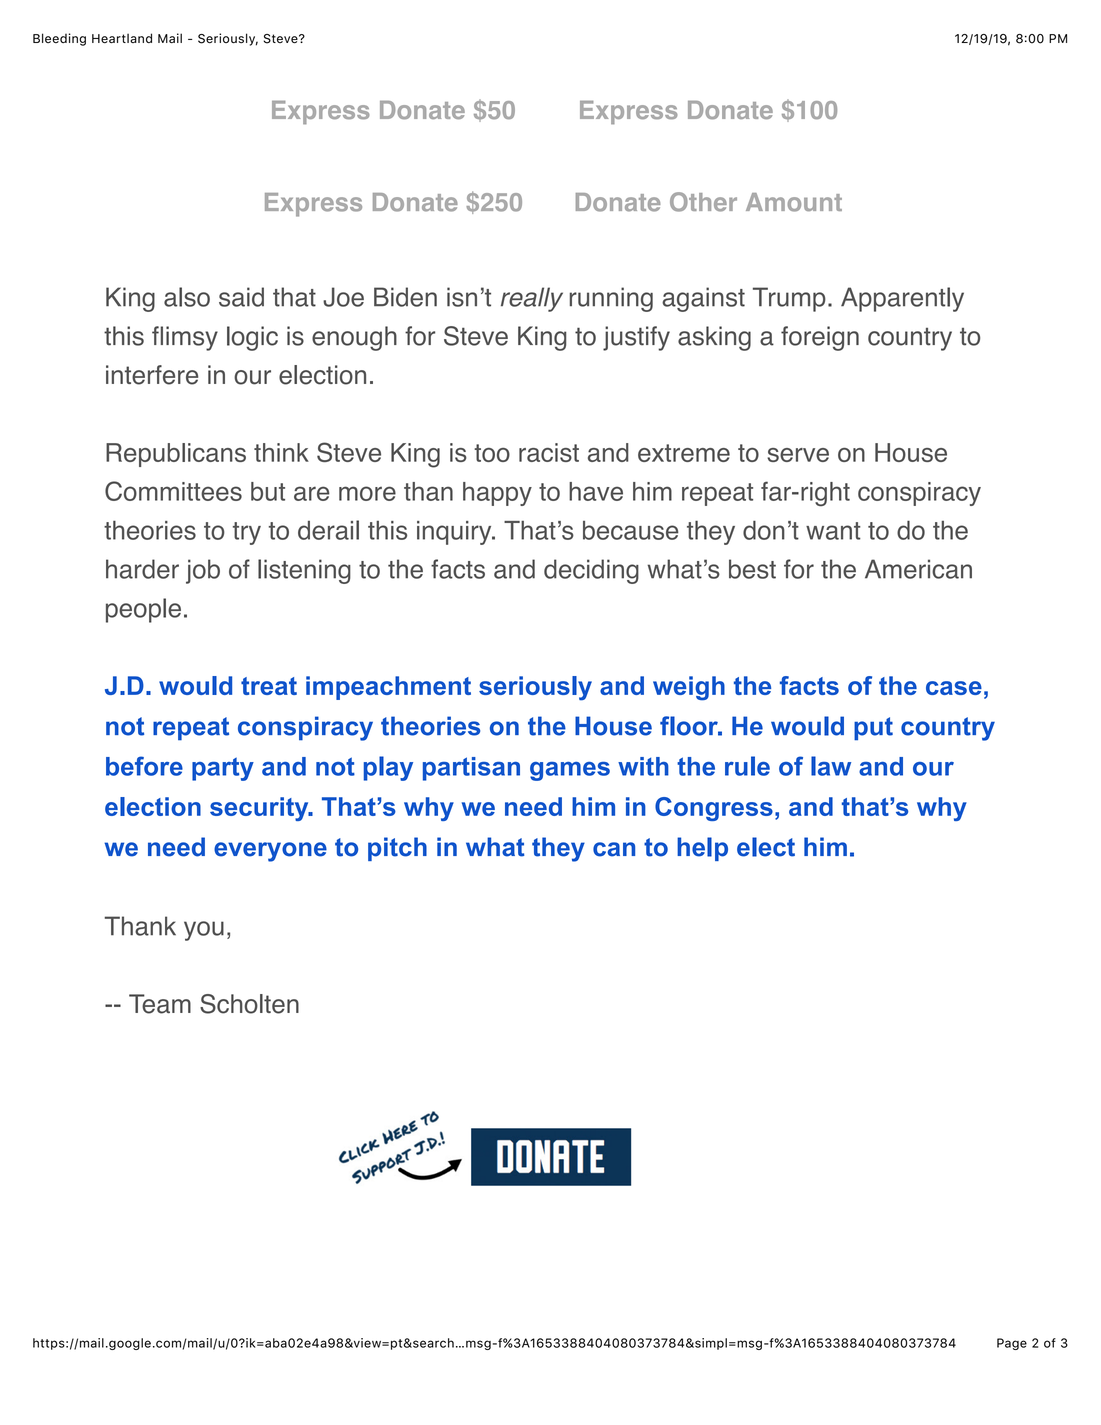 Image resolution: width=1101 pixels, height=1425 pixels. Describe the element at coordinates (702, 849) in the screenshot. I see `help` at that location.
